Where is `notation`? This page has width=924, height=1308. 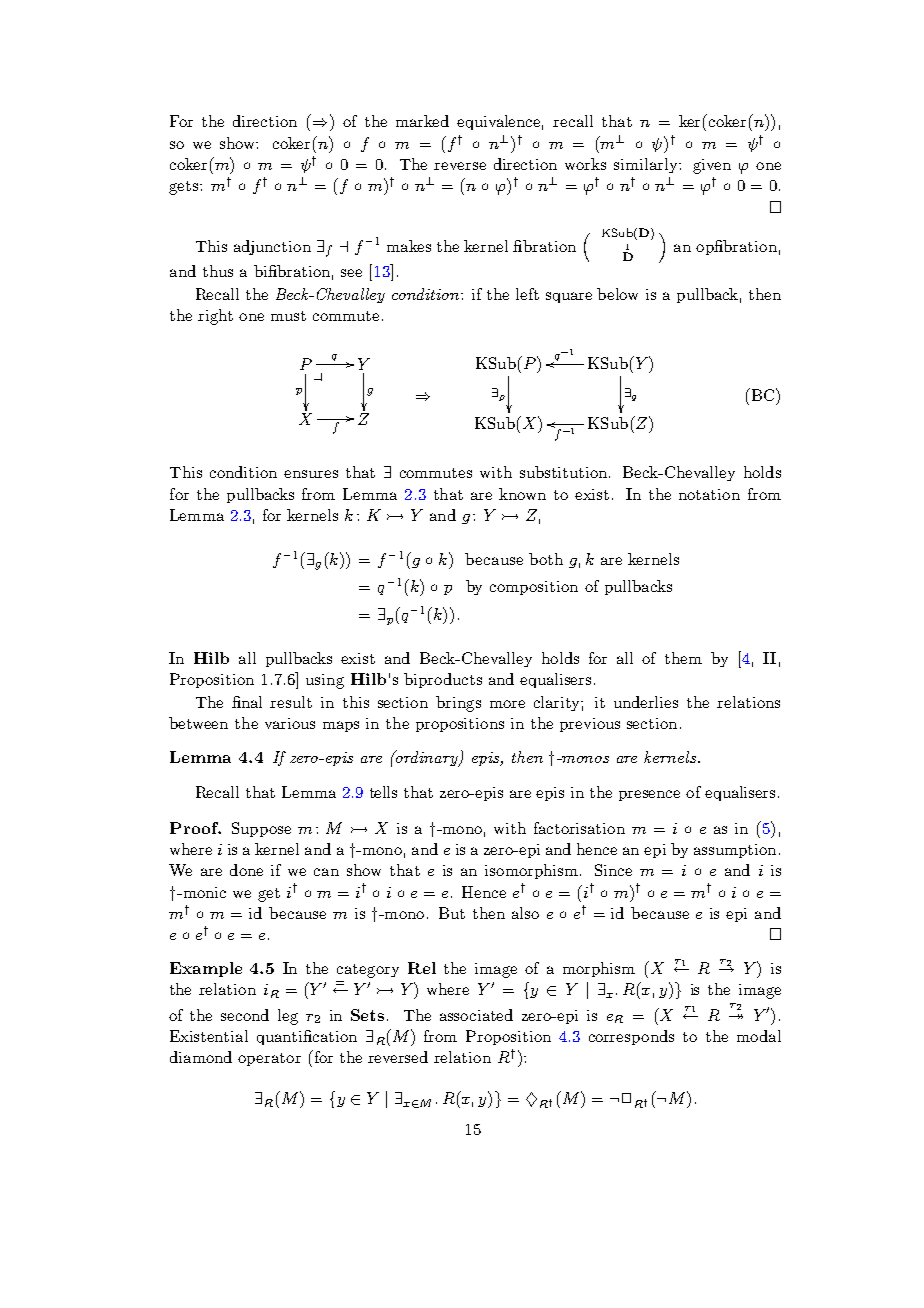
notation is located at coordinates (709, 494).
